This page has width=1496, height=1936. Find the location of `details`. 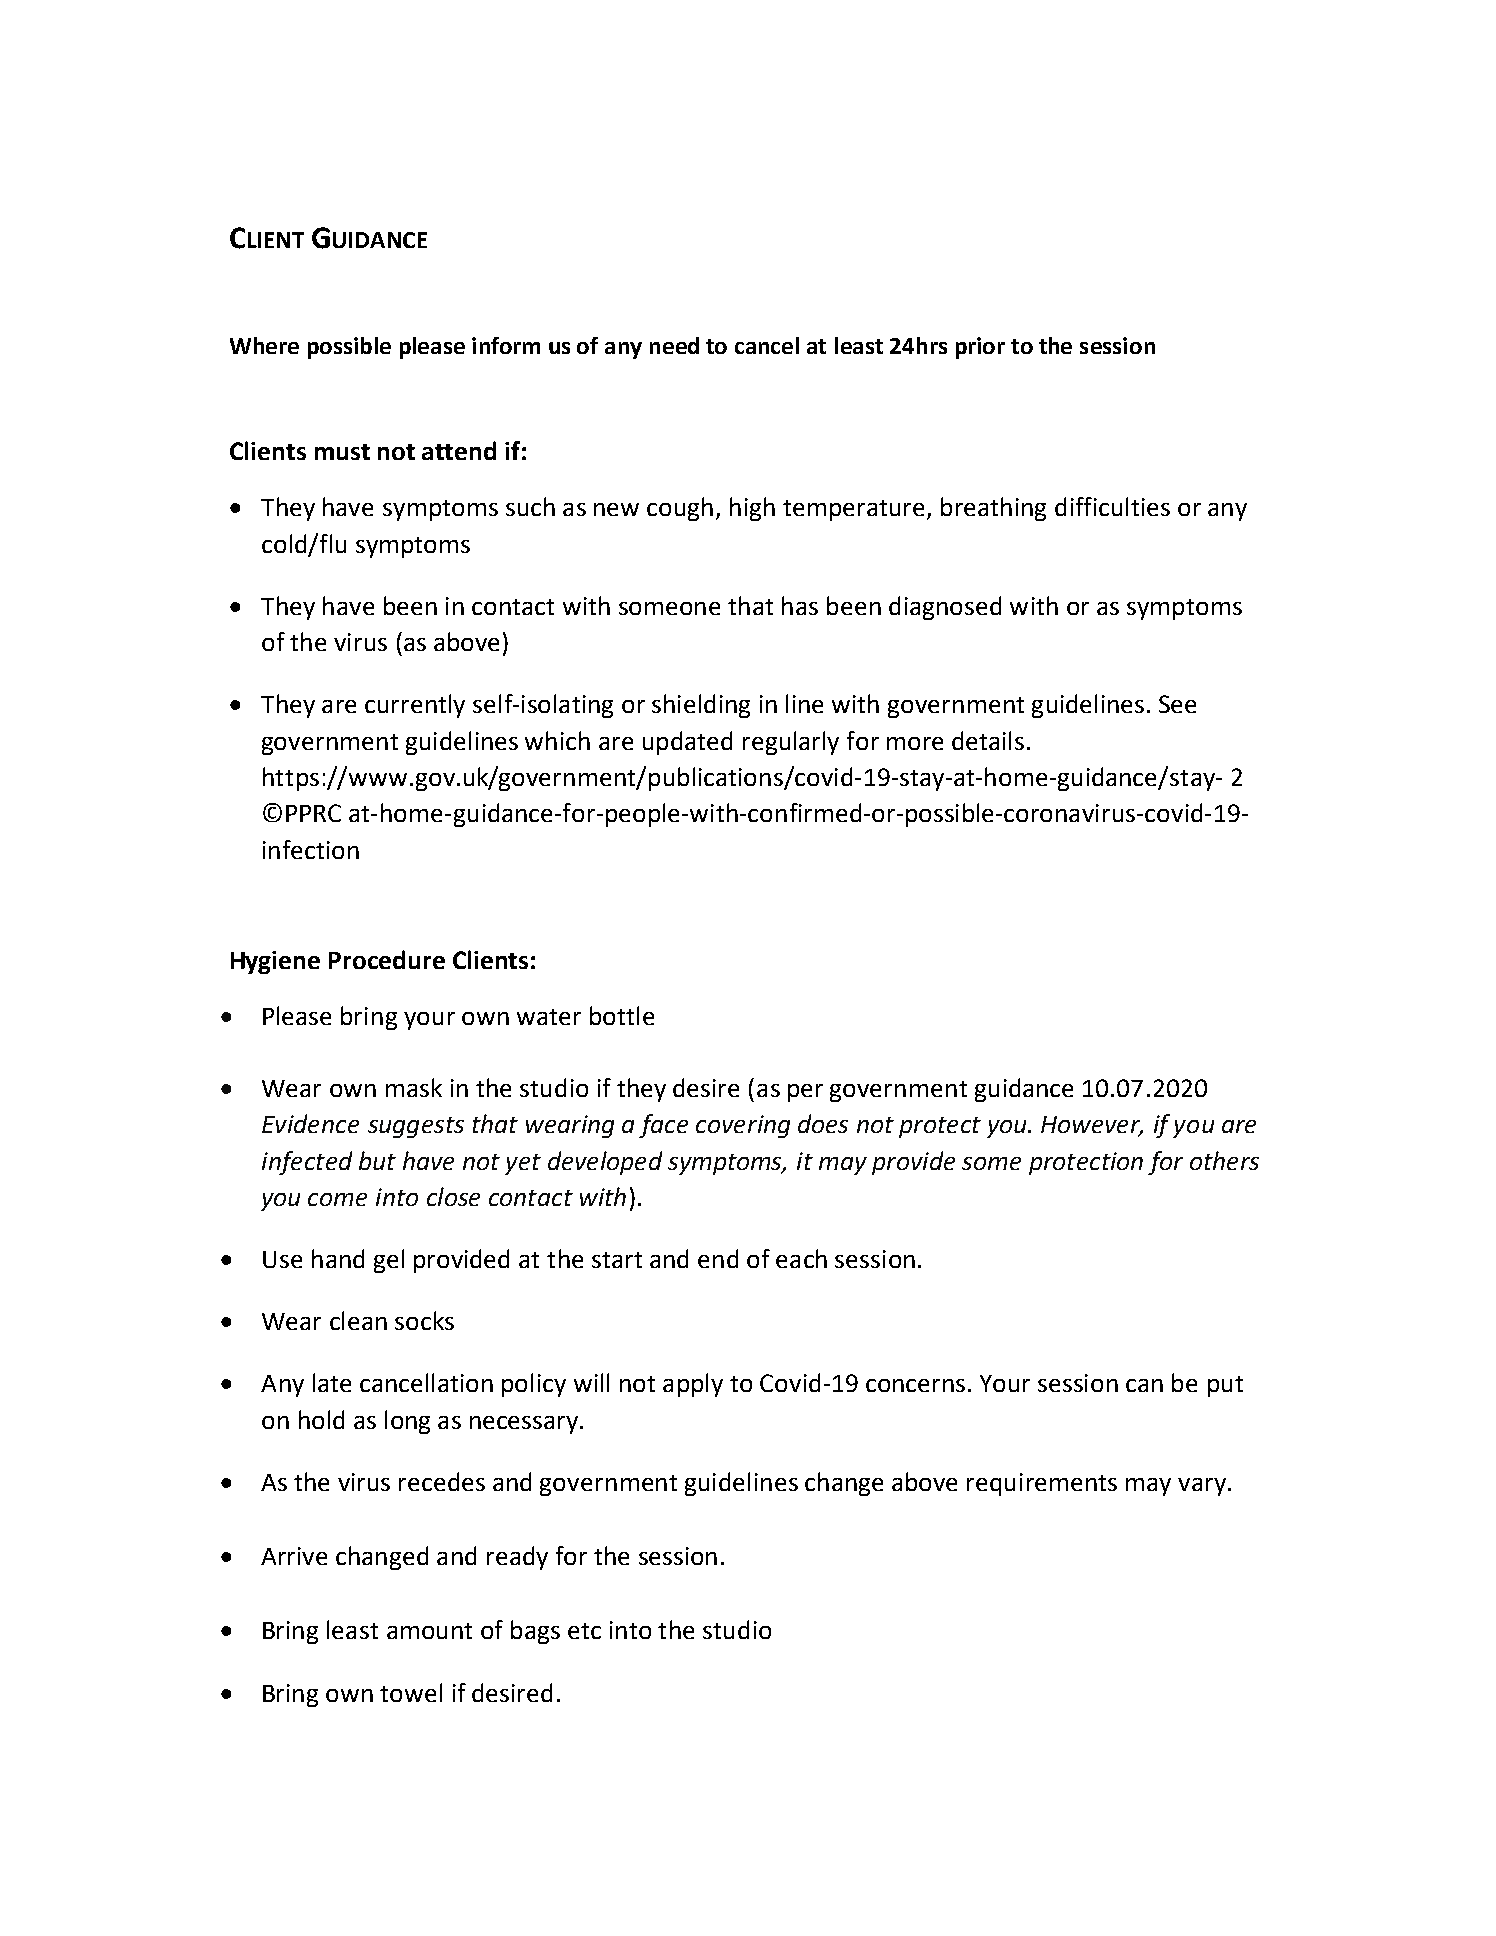

details is located at coordinates (988, 740).
